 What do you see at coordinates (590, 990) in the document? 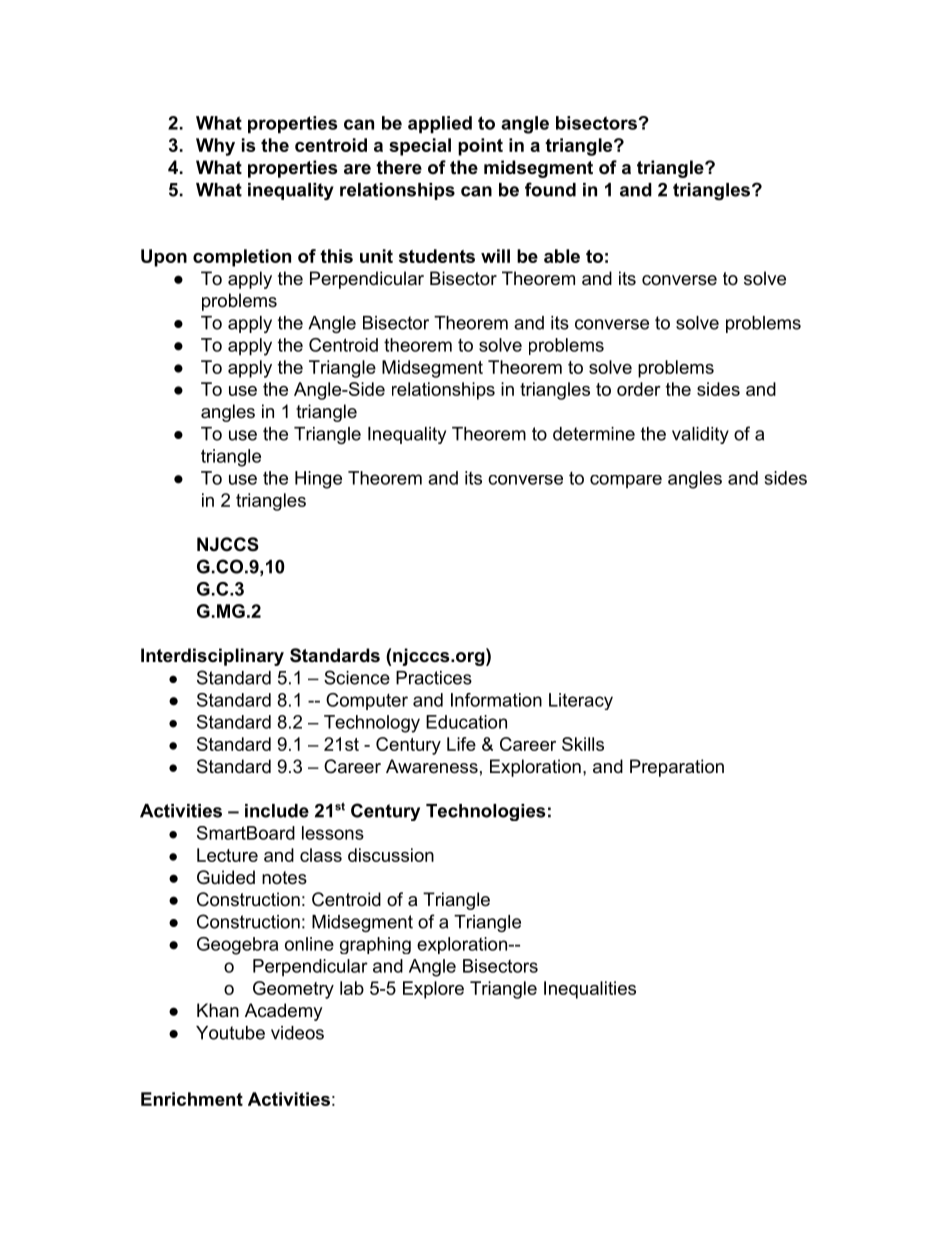
I see `Inequalities` at bounding box center [590, 990].
